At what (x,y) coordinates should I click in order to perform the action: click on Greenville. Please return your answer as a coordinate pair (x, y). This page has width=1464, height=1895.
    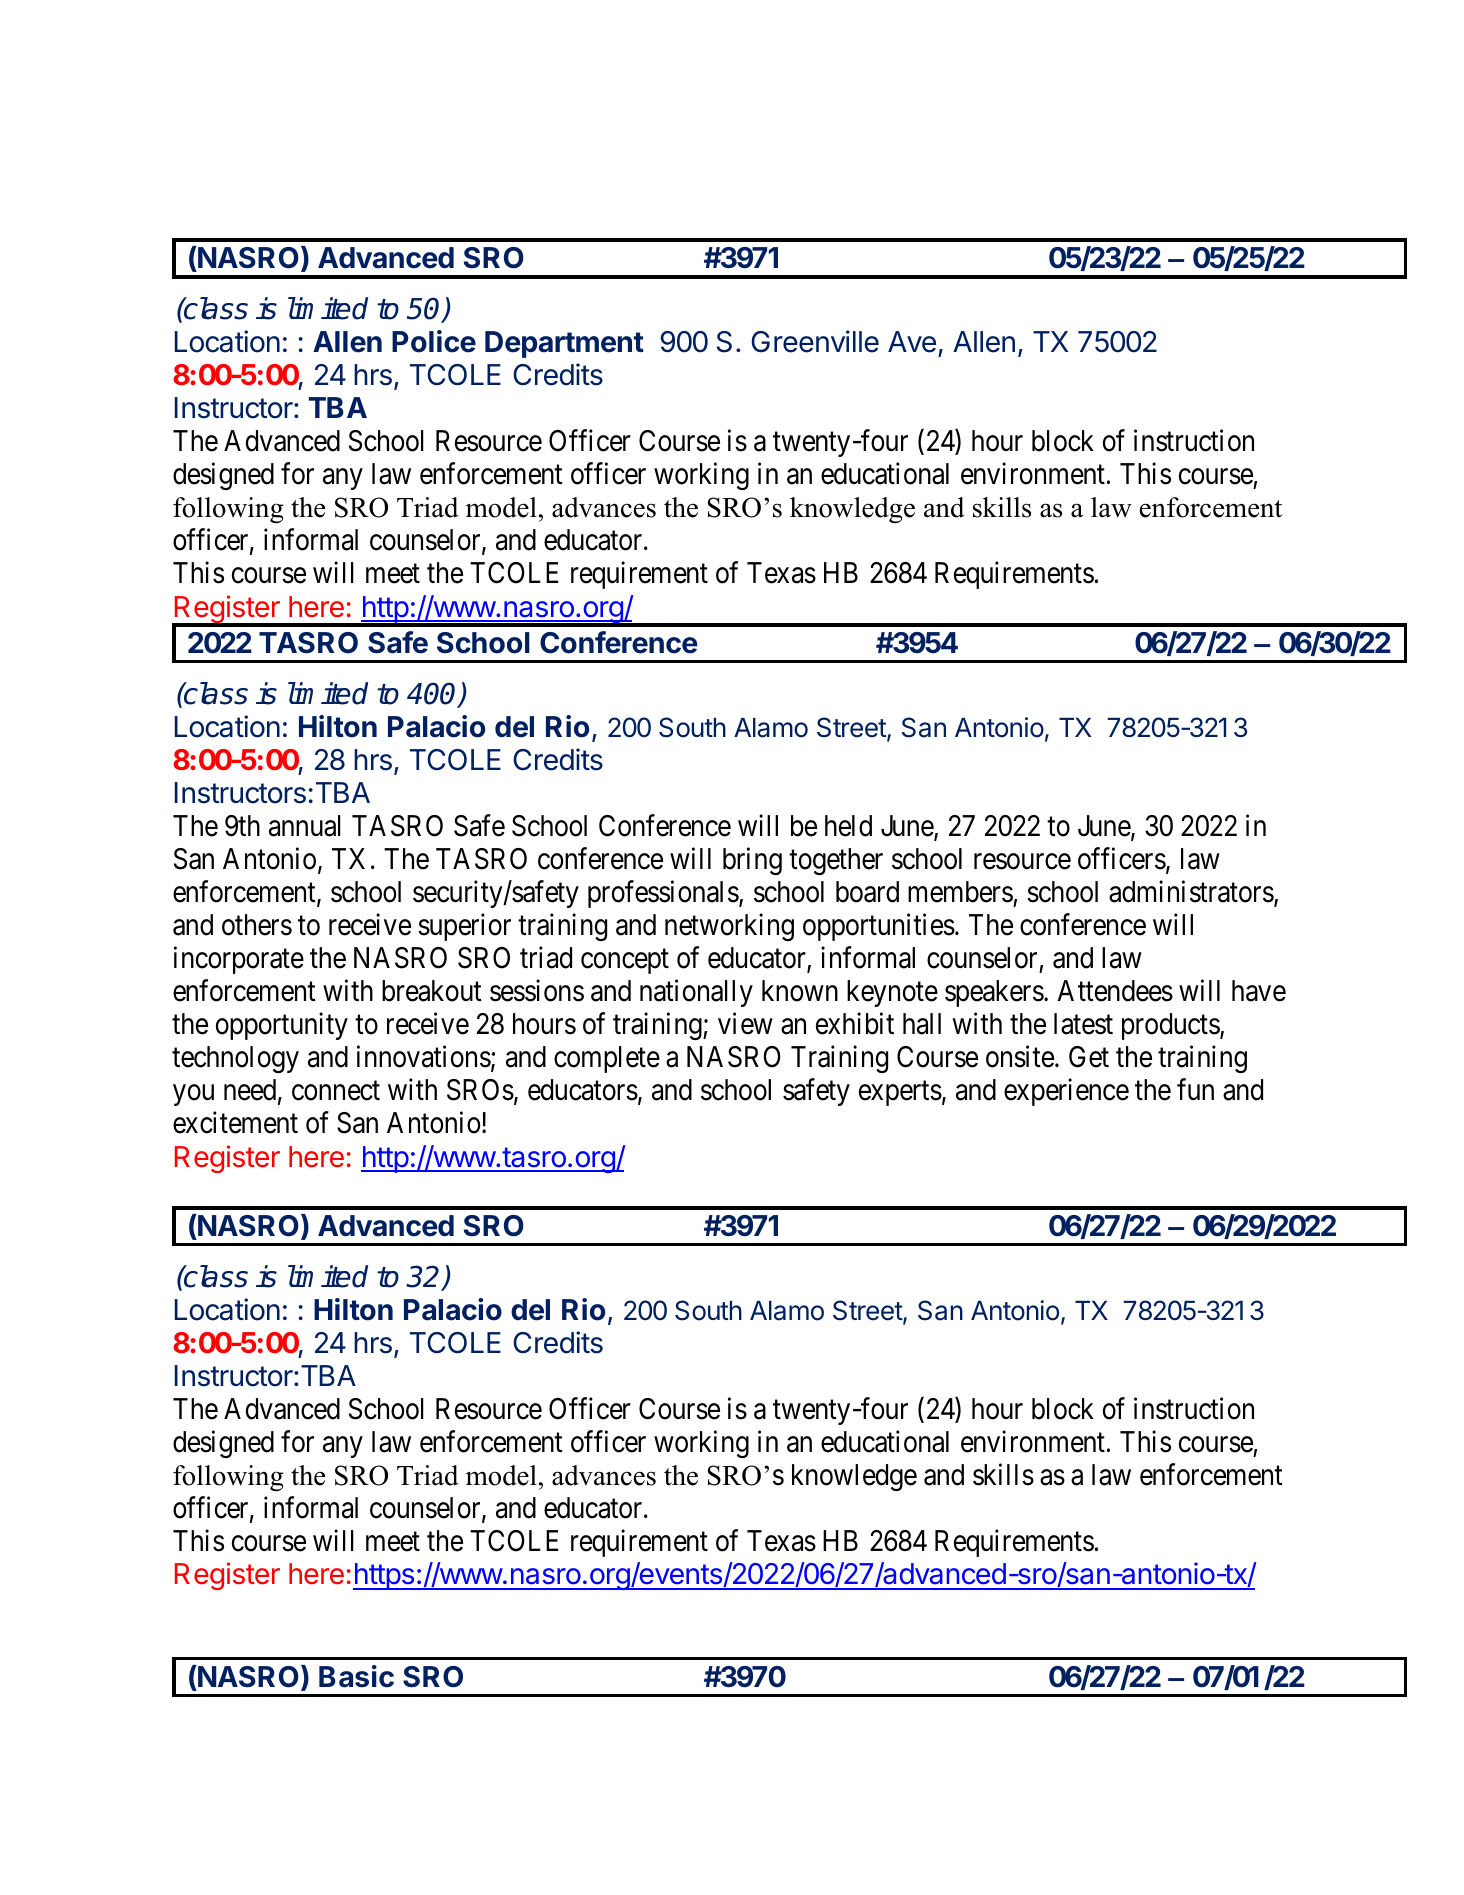
    Looking at the image, I should click on (815, 341).
